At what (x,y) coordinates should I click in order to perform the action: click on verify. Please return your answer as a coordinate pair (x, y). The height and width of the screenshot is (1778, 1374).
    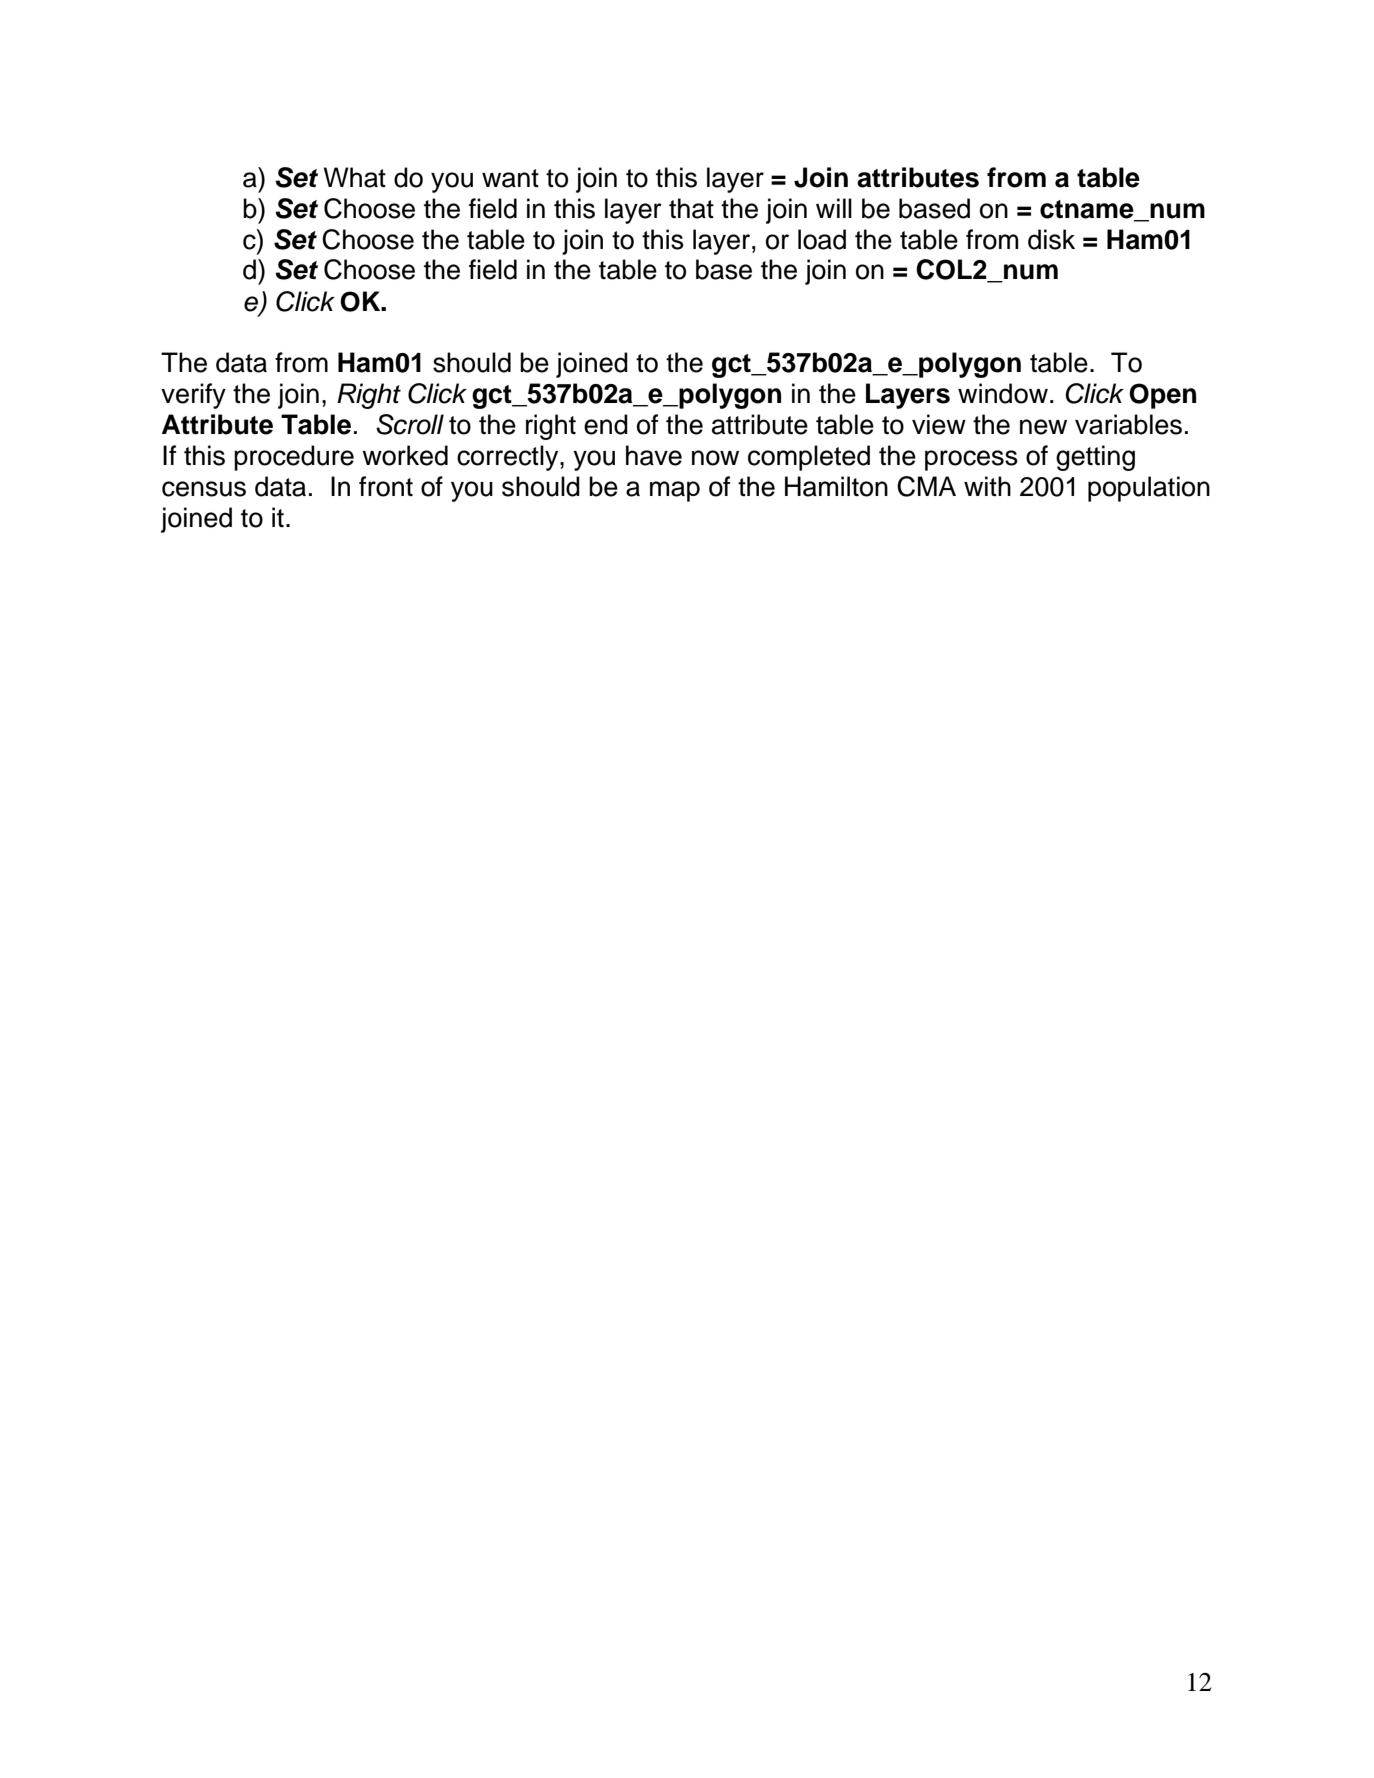
    Looking at the image, I should click on (193, 396).
